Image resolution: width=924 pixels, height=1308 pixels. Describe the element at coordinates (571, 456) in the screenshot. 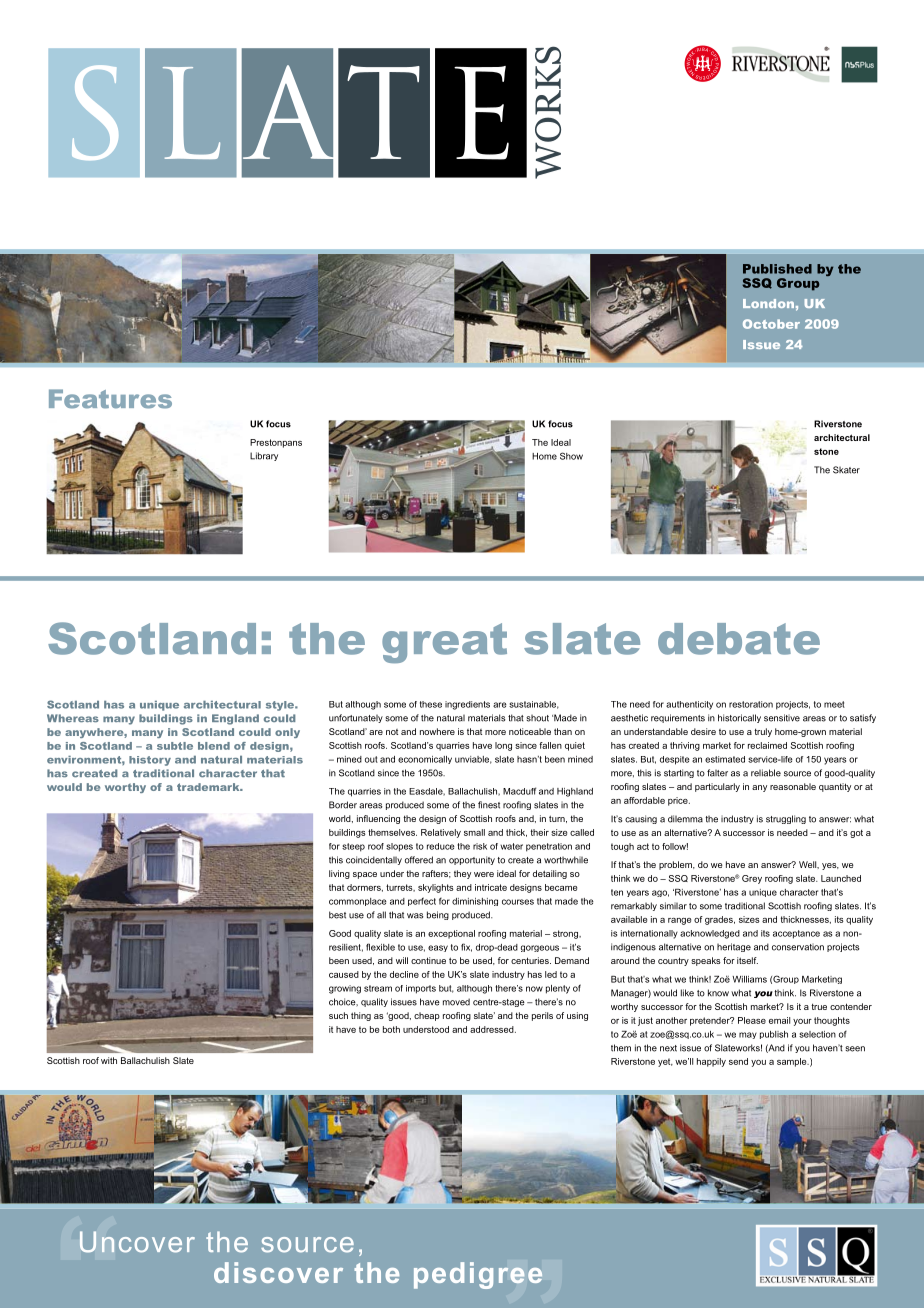

I see `Show` at that location.
